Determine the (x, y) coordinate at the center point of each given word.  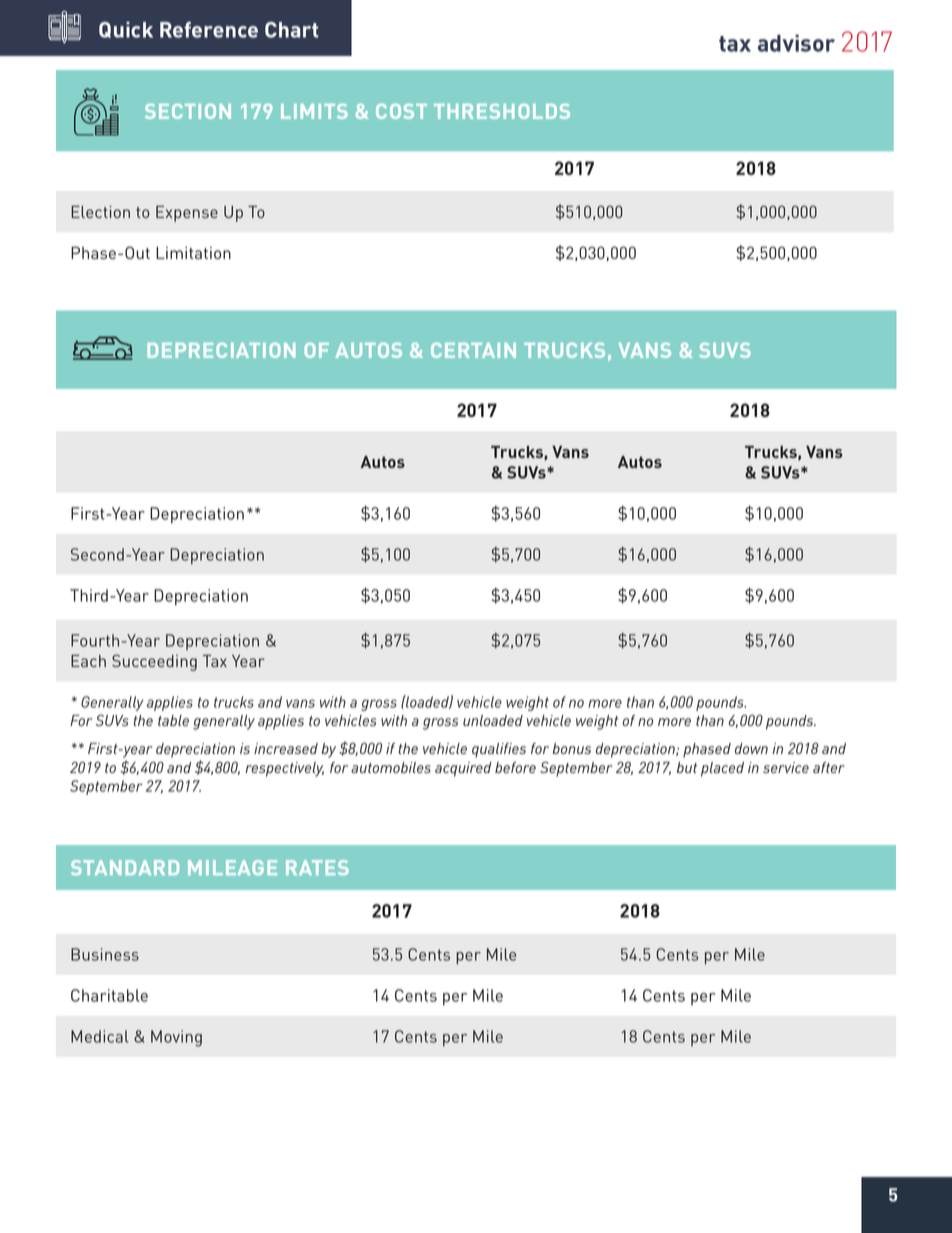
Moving (176, 1038)
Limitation (193, 252)
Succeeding (154, 662)
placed (722, 769)
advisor (796, 43)
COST (401, 111)
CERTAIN (473, 350)
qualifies (499, 750)
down (751, 748)
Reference (209, 30)
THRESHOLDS (502, 111)
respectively (284, 769)
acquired (463, 769)
